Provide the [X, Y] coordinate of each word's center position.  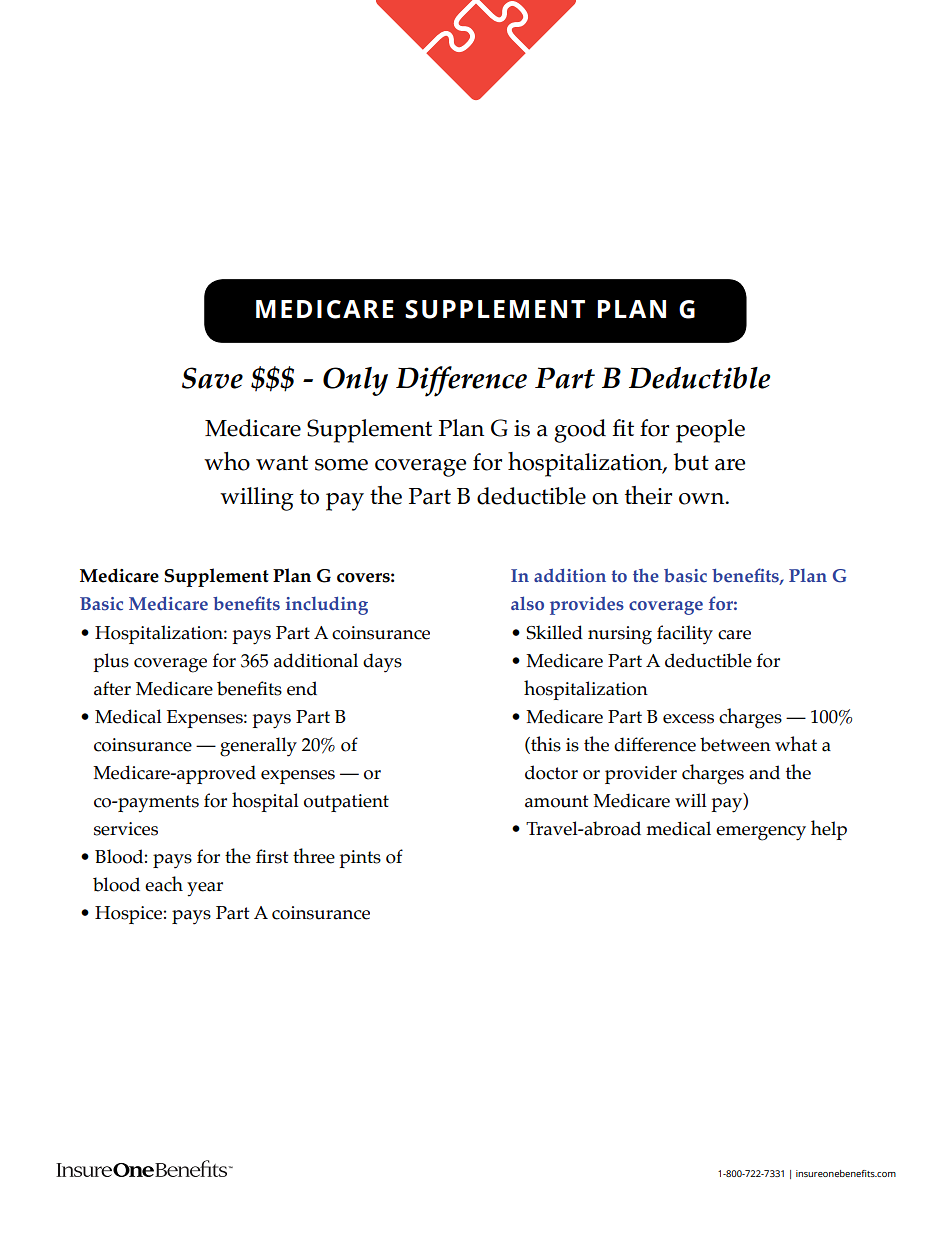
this [545, 744]
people [710, 431]
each [164, 884]
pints [360, 859]
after [112, 688]
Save [212, 378]
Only [355, 381]
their [648, 495]
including [327, 605]
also [527, 603]
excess [688, 719]
